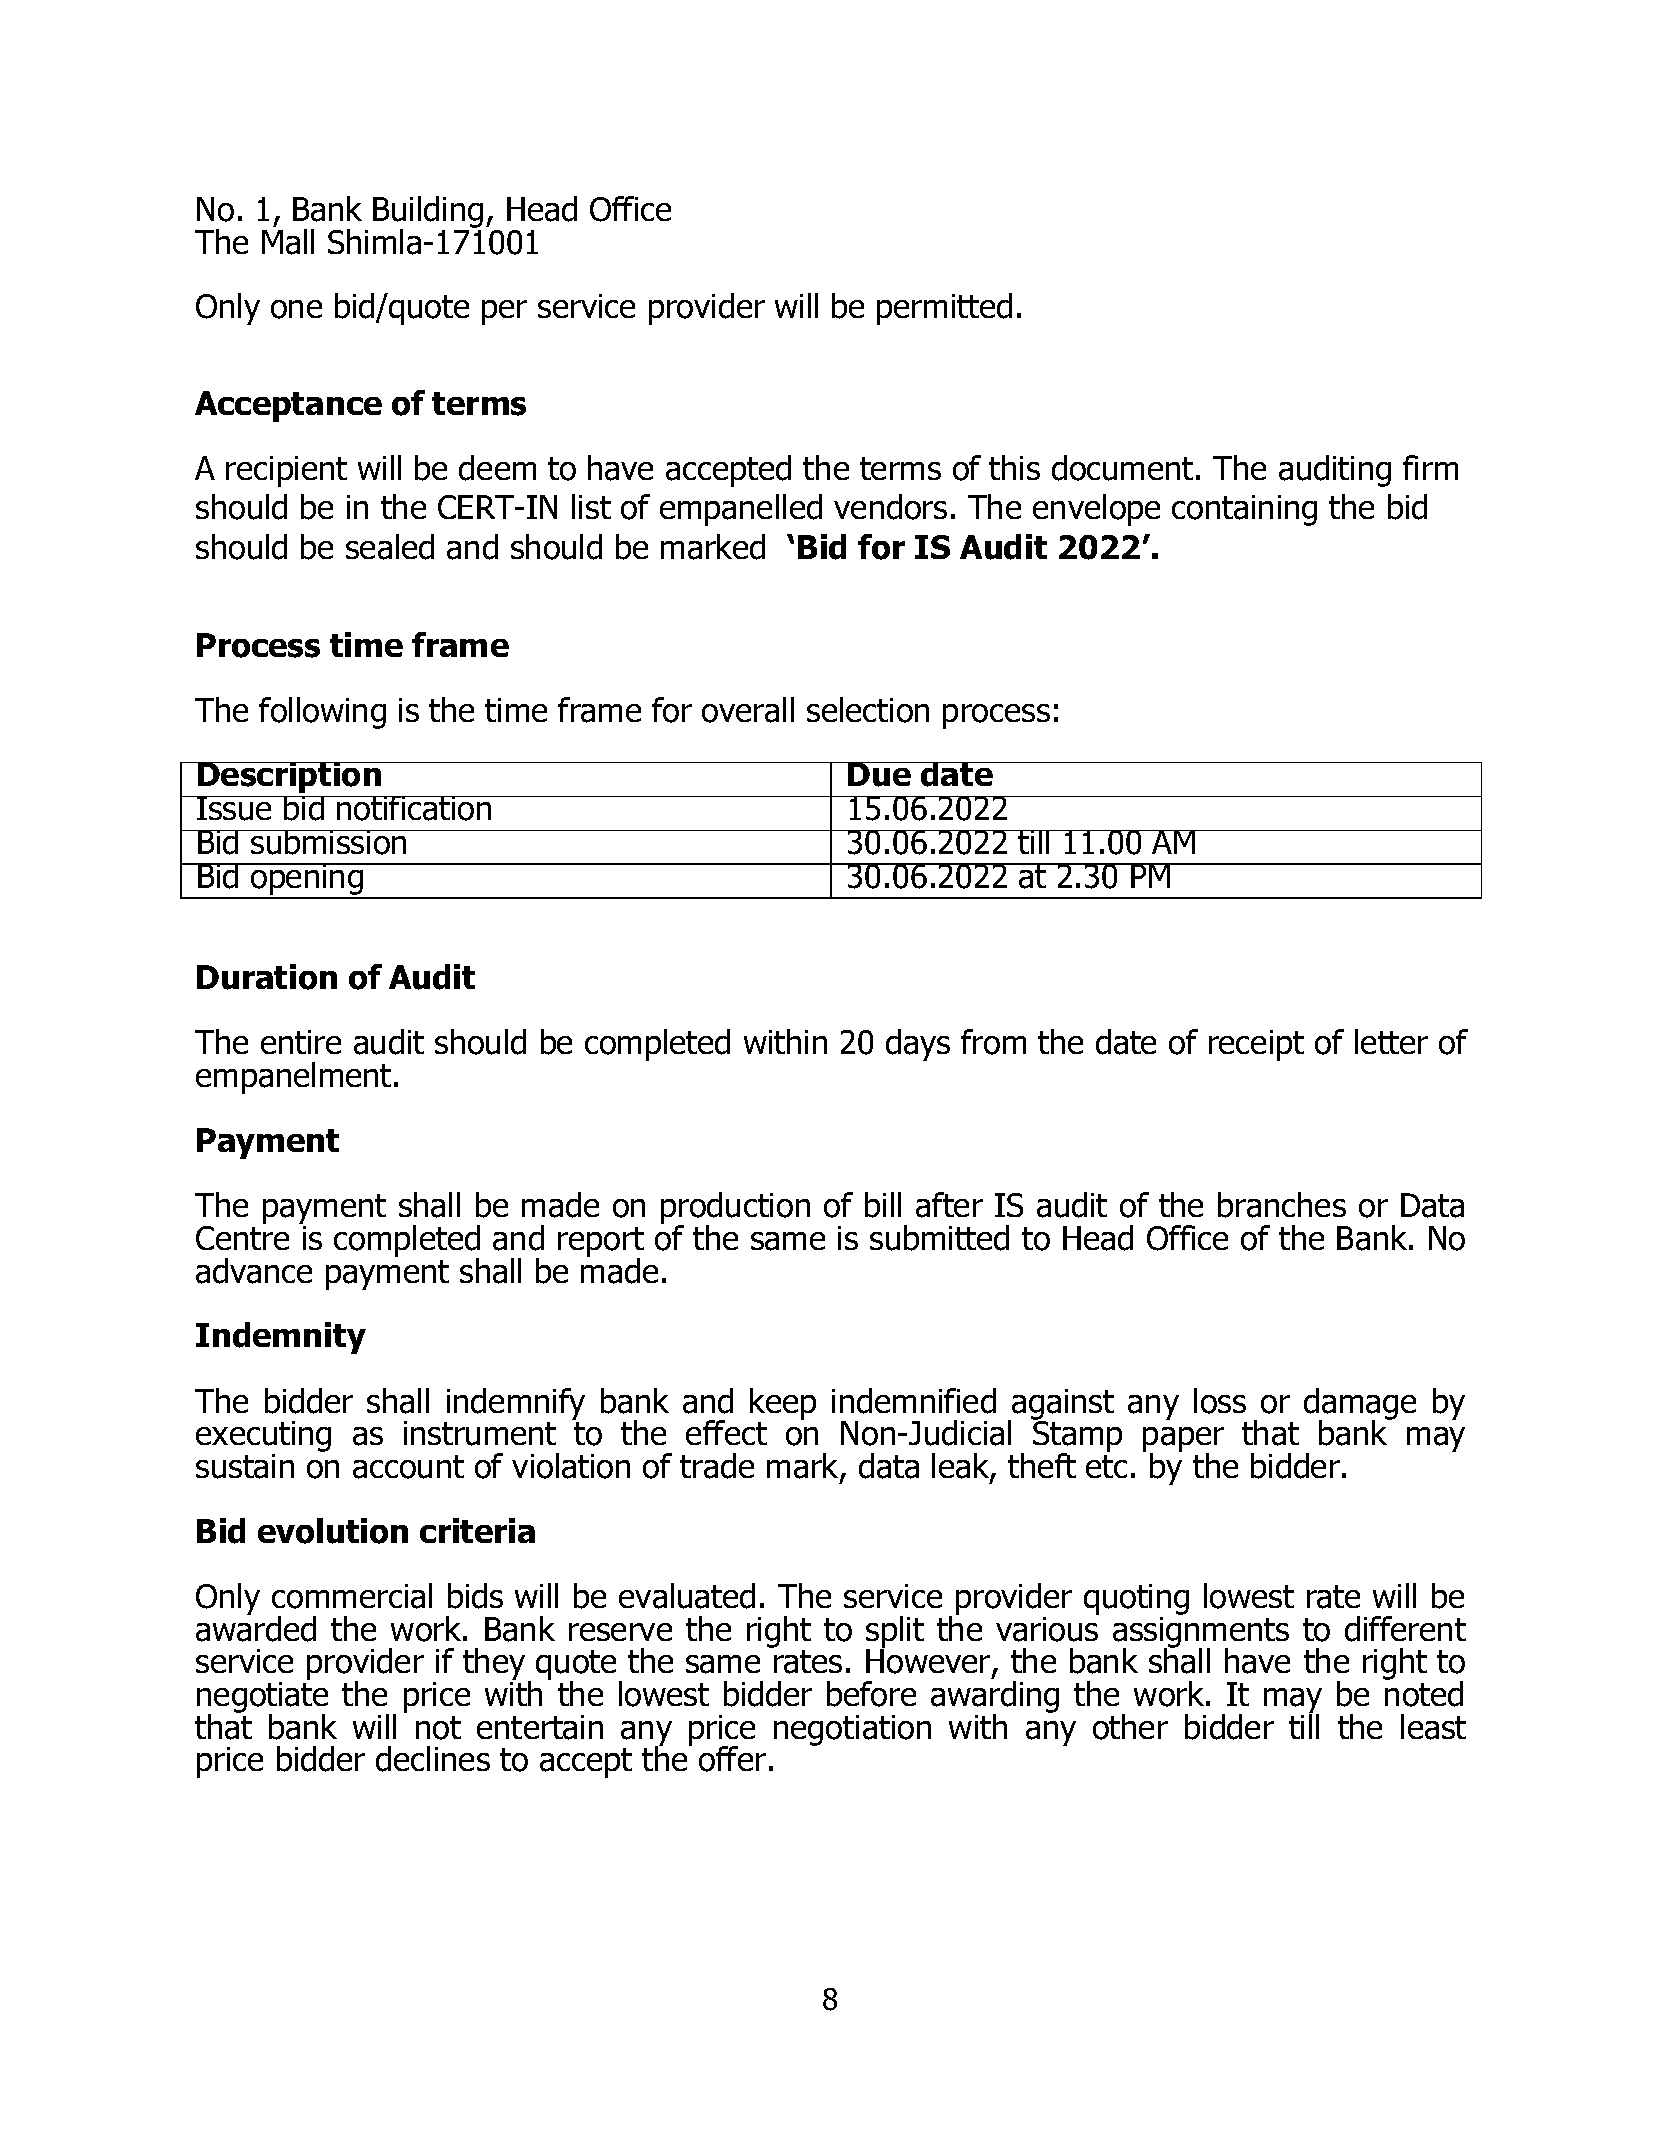 The height and width of the screenshot is (2150, 1662). Describe the element at coordinates (428, 213) in the screenshot. I see `Building` at that location.
